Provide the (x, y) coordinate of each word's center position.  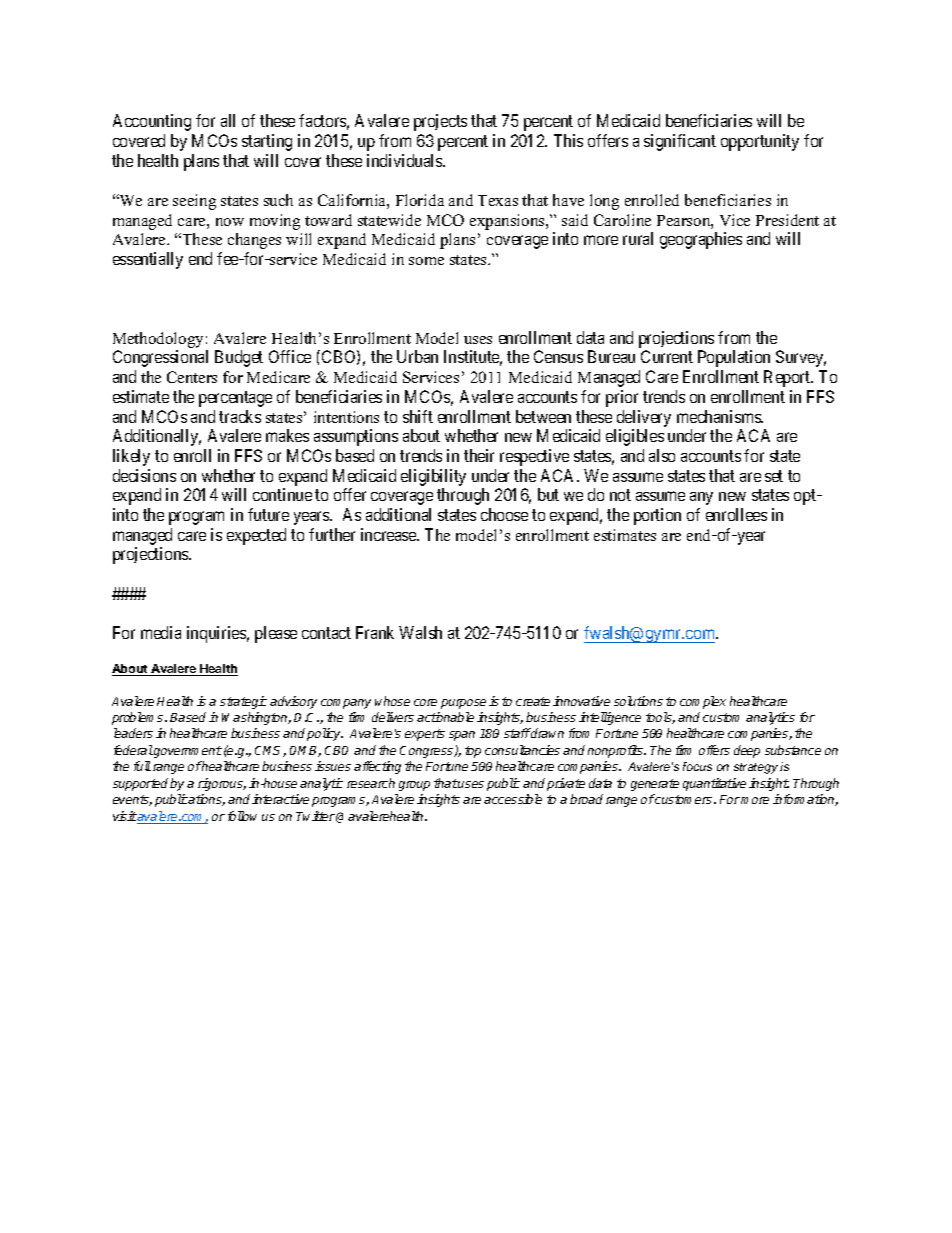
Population (734, 358)
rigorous (222, 784)
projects (440, 122)
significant (680, 142)
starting (267, 142)
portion (657, 516)
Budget (239, 358)
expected (256, 536)
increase (389, 534)
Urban (417, 356)
